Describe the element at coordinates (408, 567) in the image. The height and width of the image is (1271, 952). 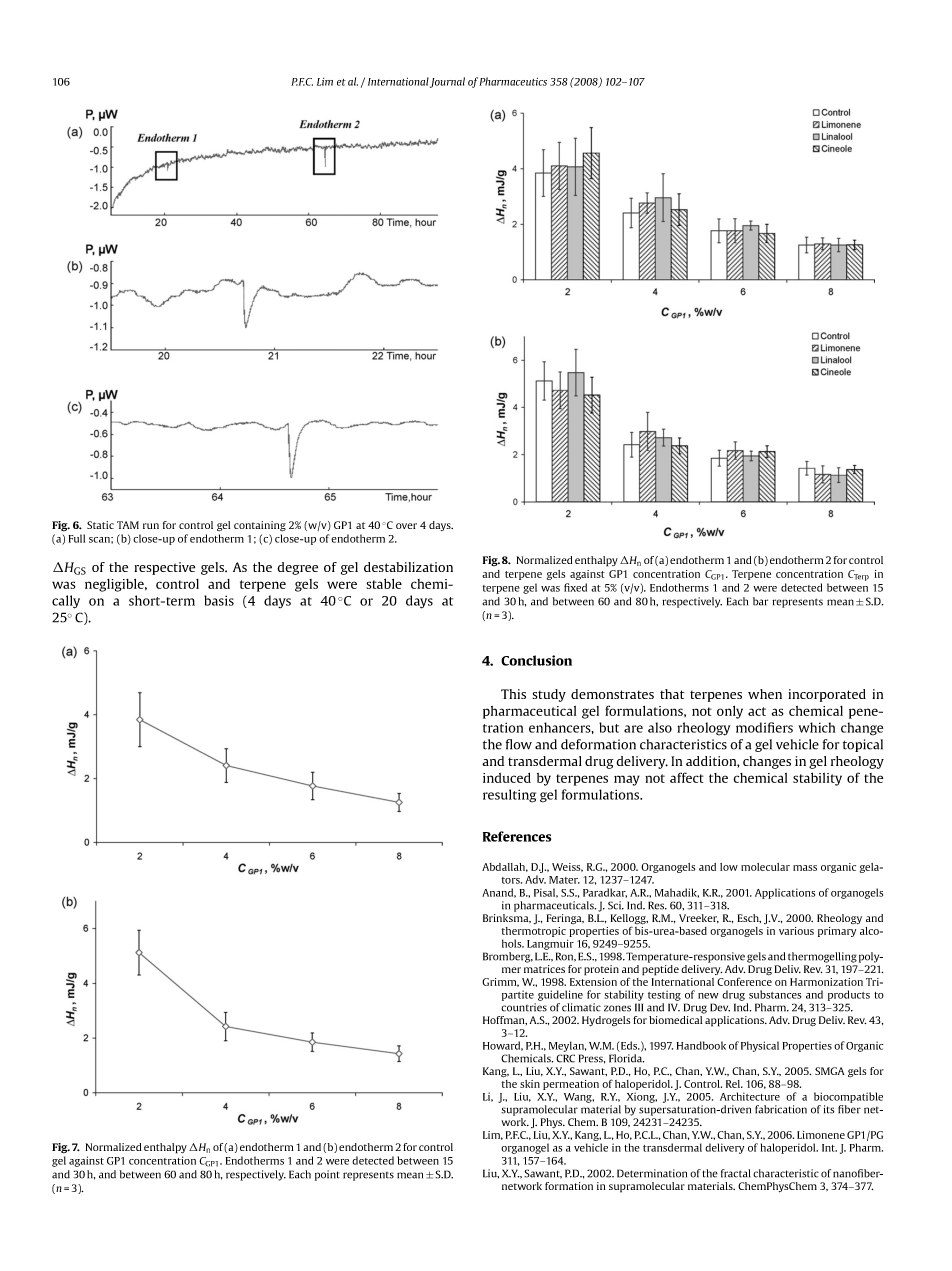
I see `destabilization` at that location.
